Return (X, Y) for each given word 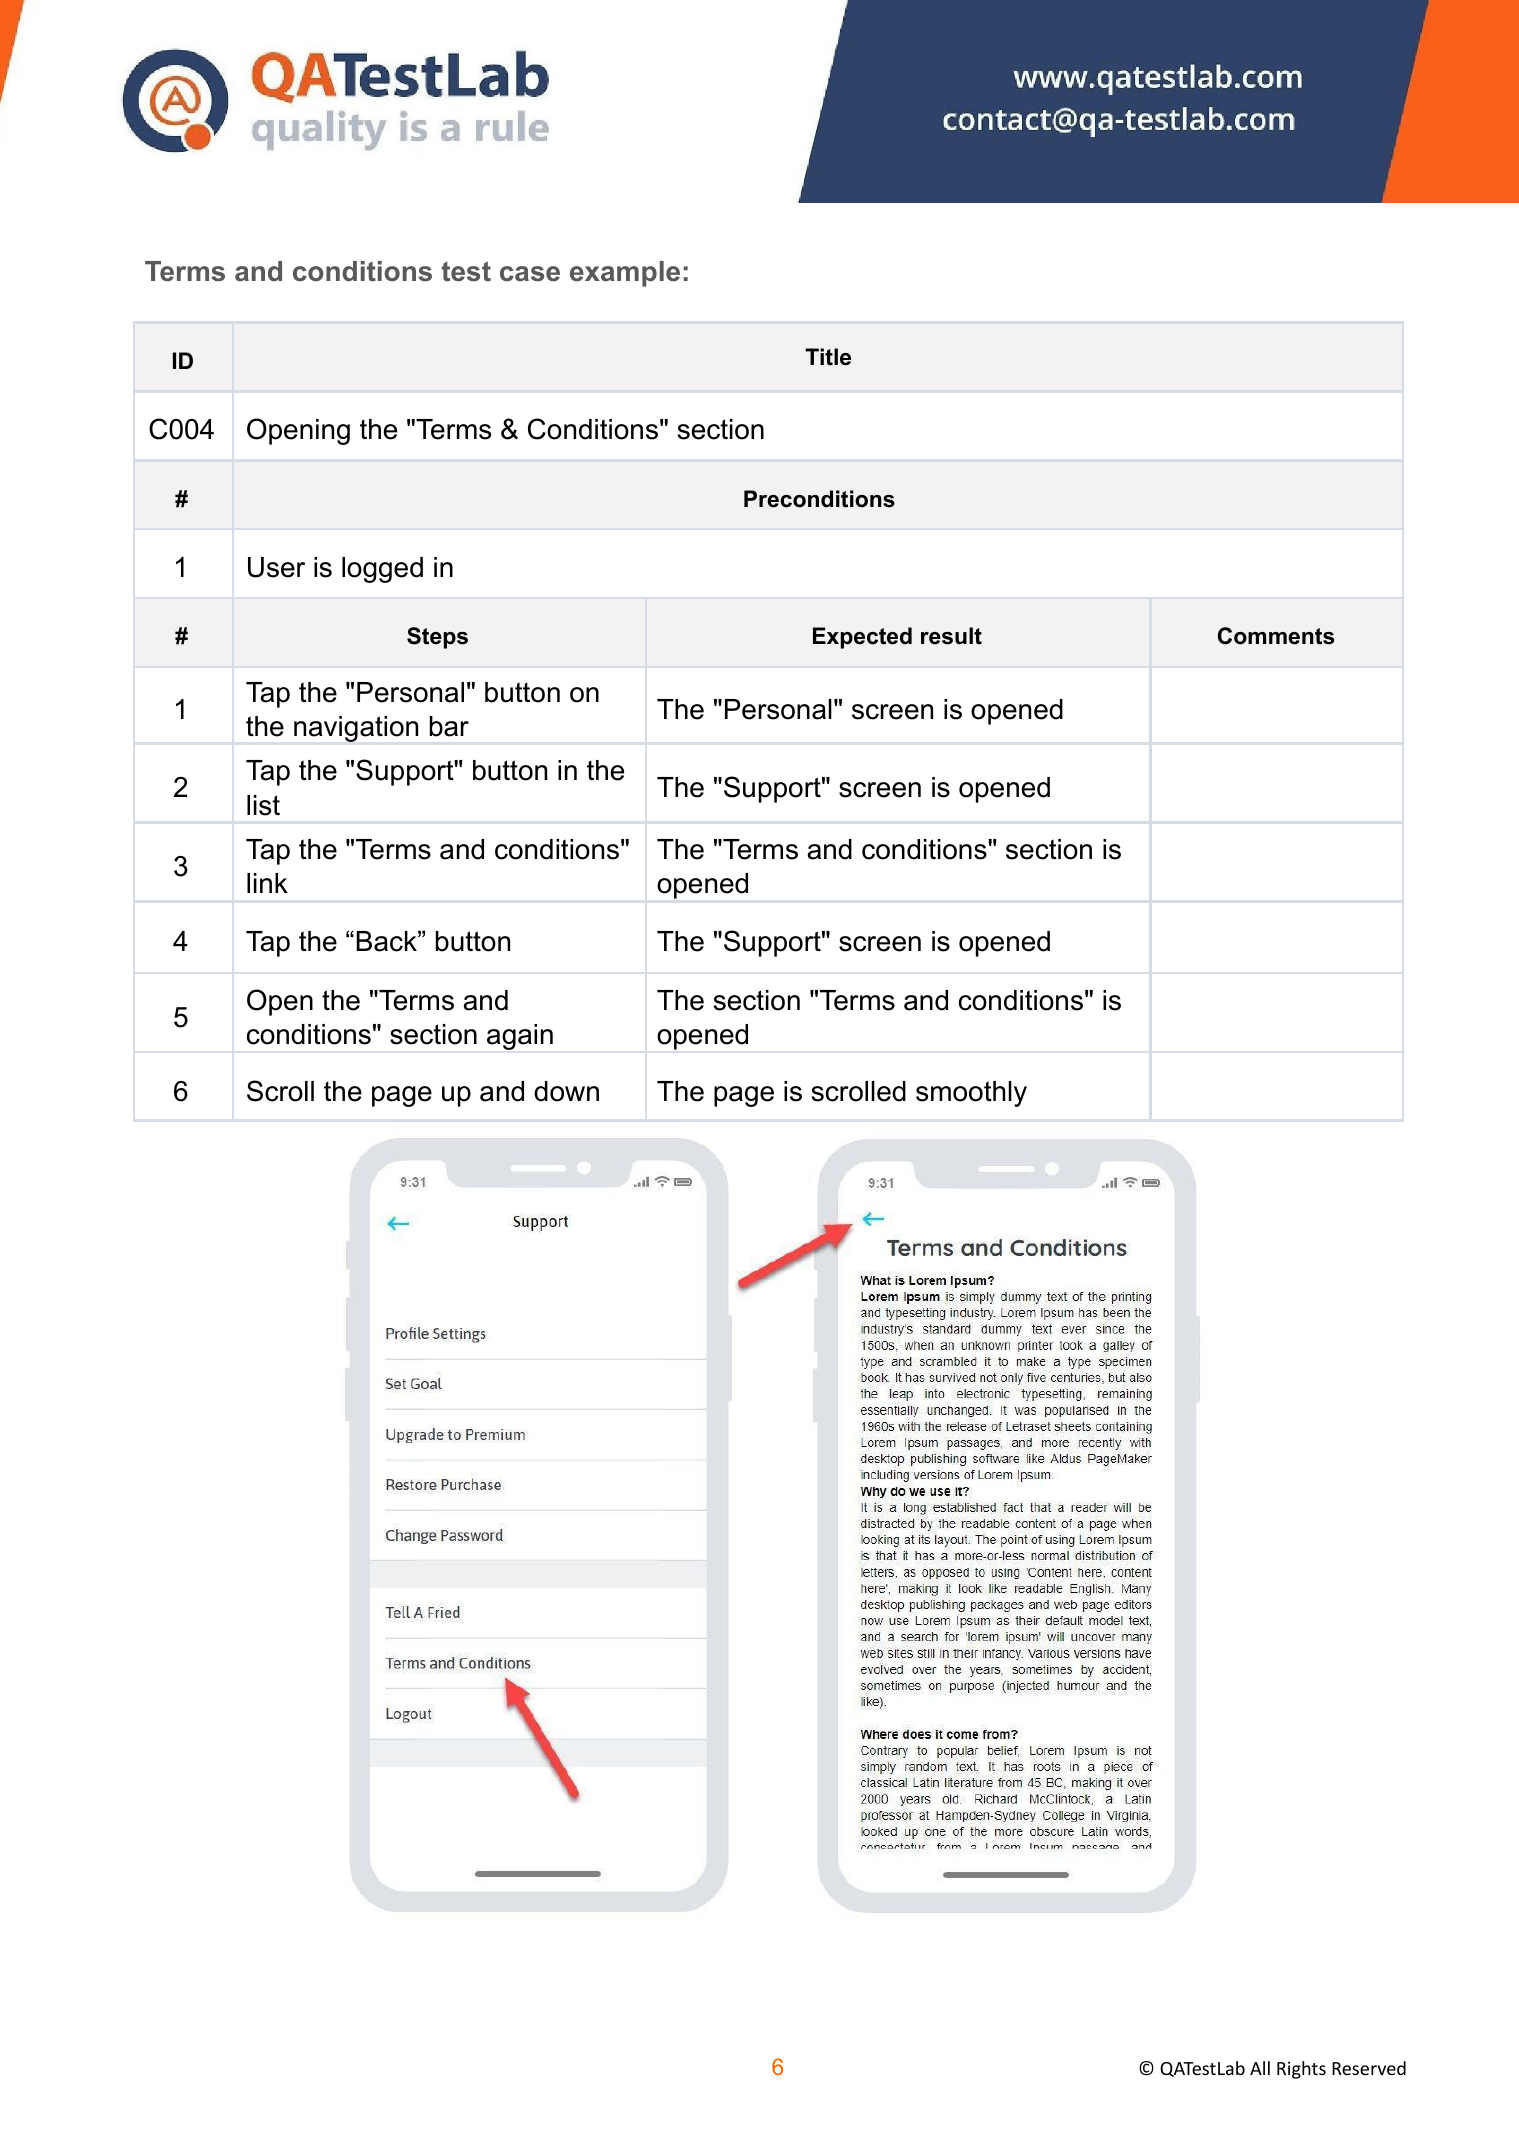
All (1260, 2068)
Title (828, 357)
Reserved (1369, 2068)
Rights (1301, 2070)
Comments (1276, 636)
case (530, 274)
